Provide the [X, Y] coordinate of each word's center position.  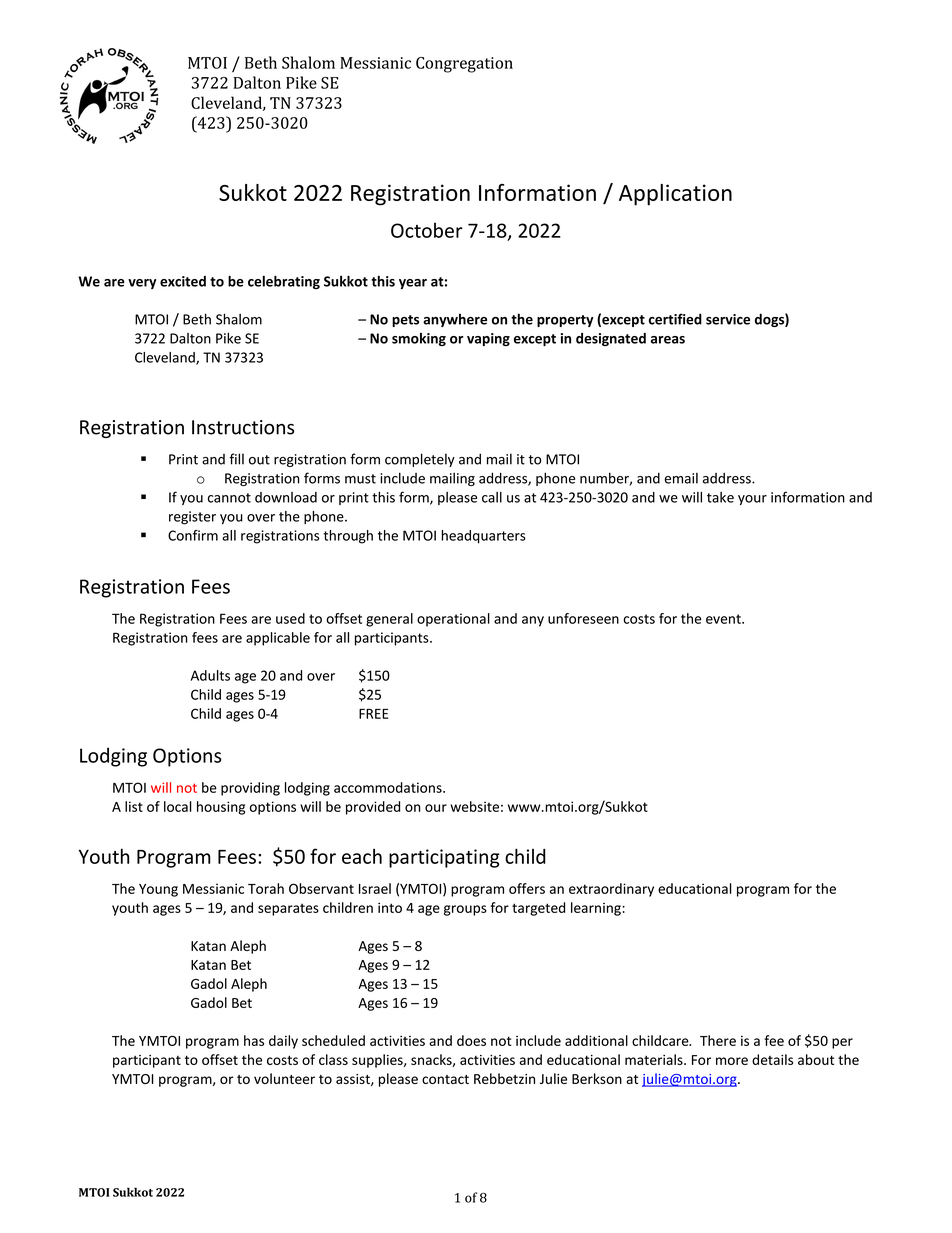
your [752, 500]
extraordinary [611, 890]
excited [183, 281]
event [724, 619]
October [427, 230]
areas [668, 340]
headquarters [483, 537]
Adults [210, 675]
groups [465, 910]
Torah [266, 888]
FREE [373, 714]
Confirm [193, 535]
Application [675, 195]
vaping [488, 339]
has [254, 1040]
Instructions [243, 427]
